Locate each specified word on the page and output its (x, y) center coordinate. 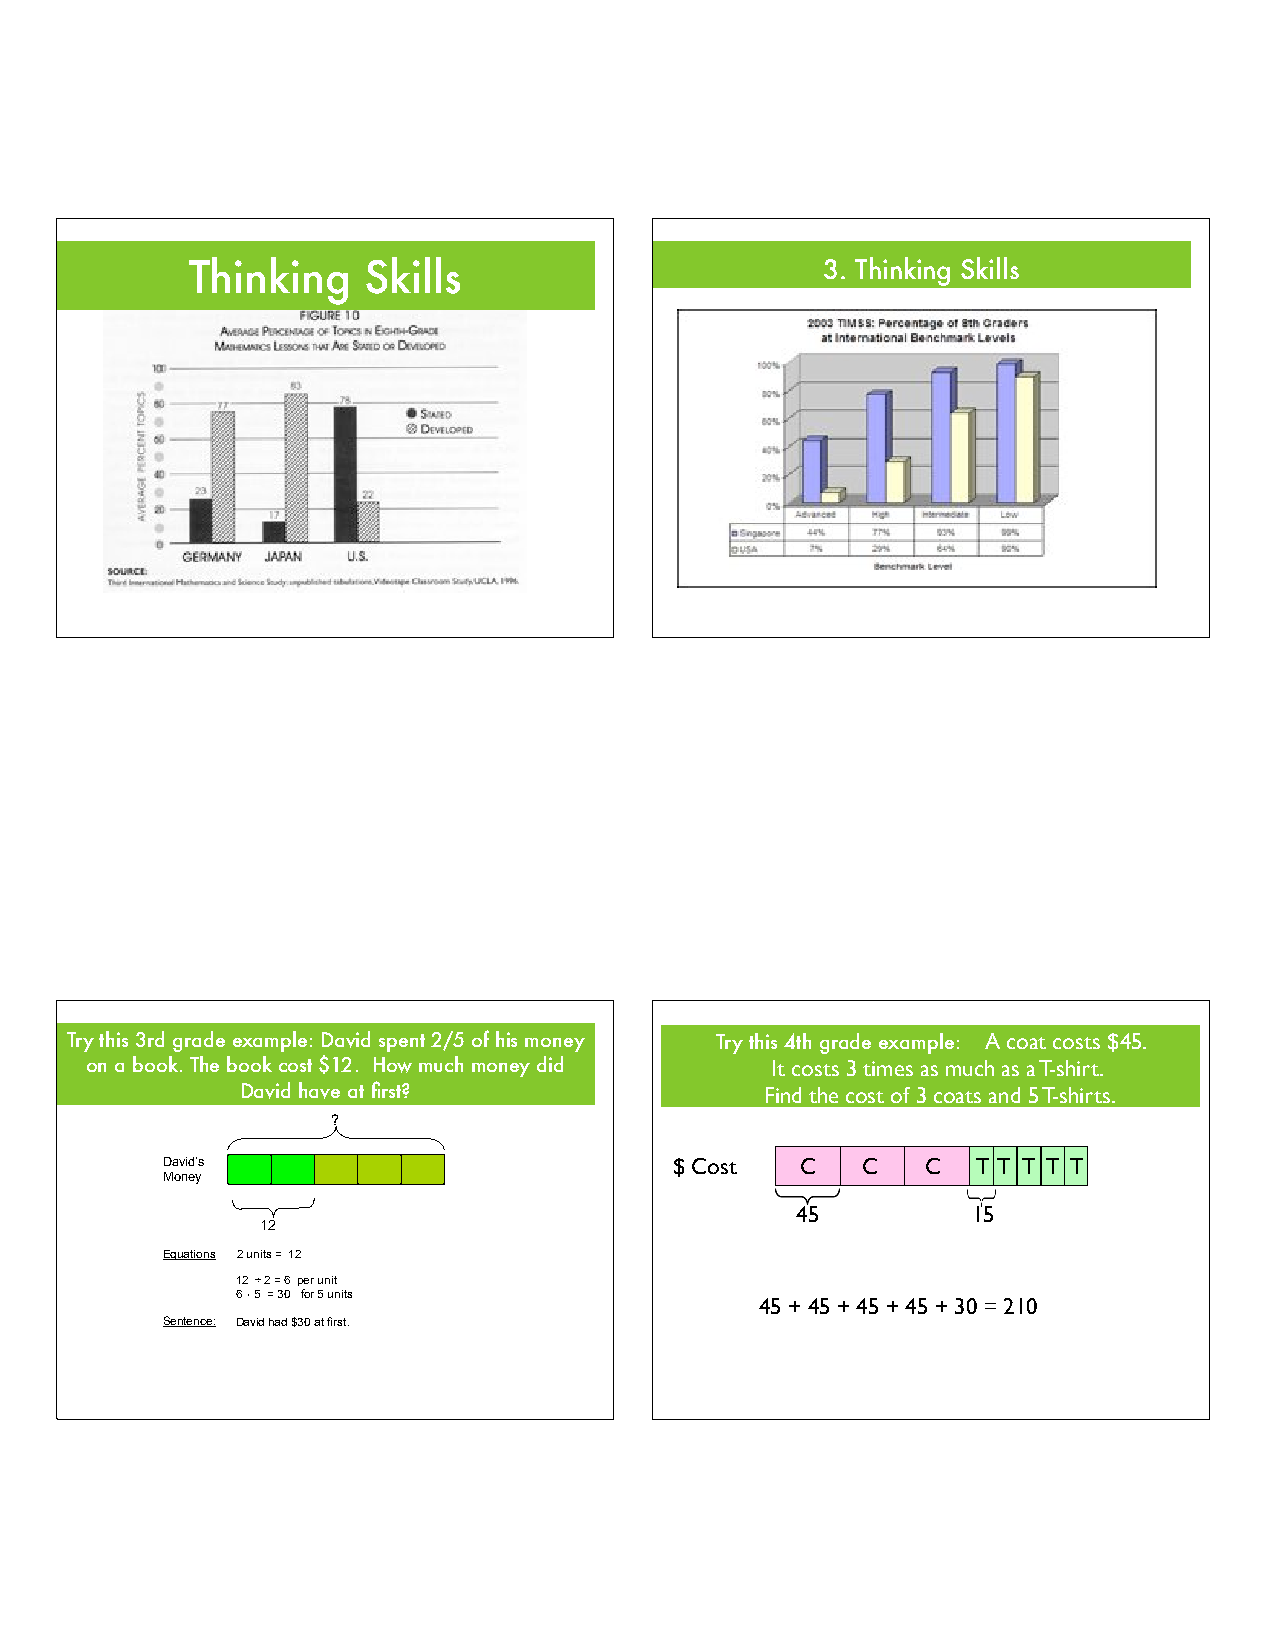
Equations (189, 1255)
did (550, 1064)
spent (402, 1043)
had (278, 1322)
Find (783, 1095)
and (1004, 1095)
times (888, 1068)
